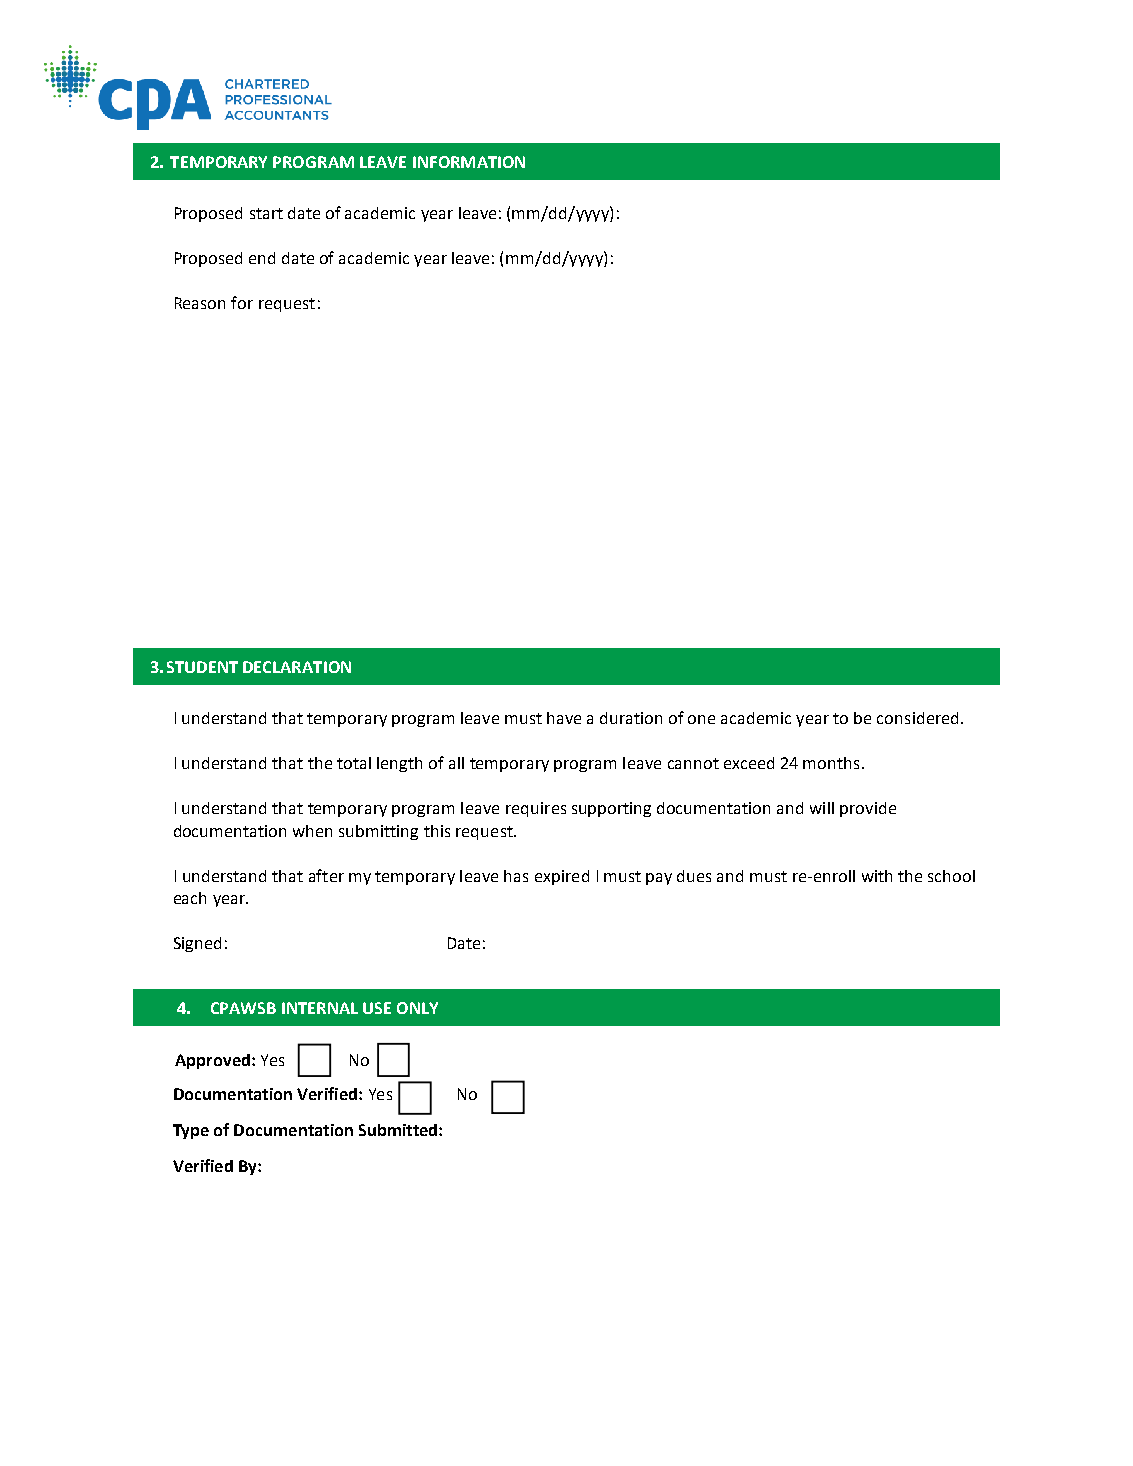 The width and height of the screenshot is (1133, 1466). Describe the element at coordinates (262, 258) in the screenshot. I see `end` at that location.
